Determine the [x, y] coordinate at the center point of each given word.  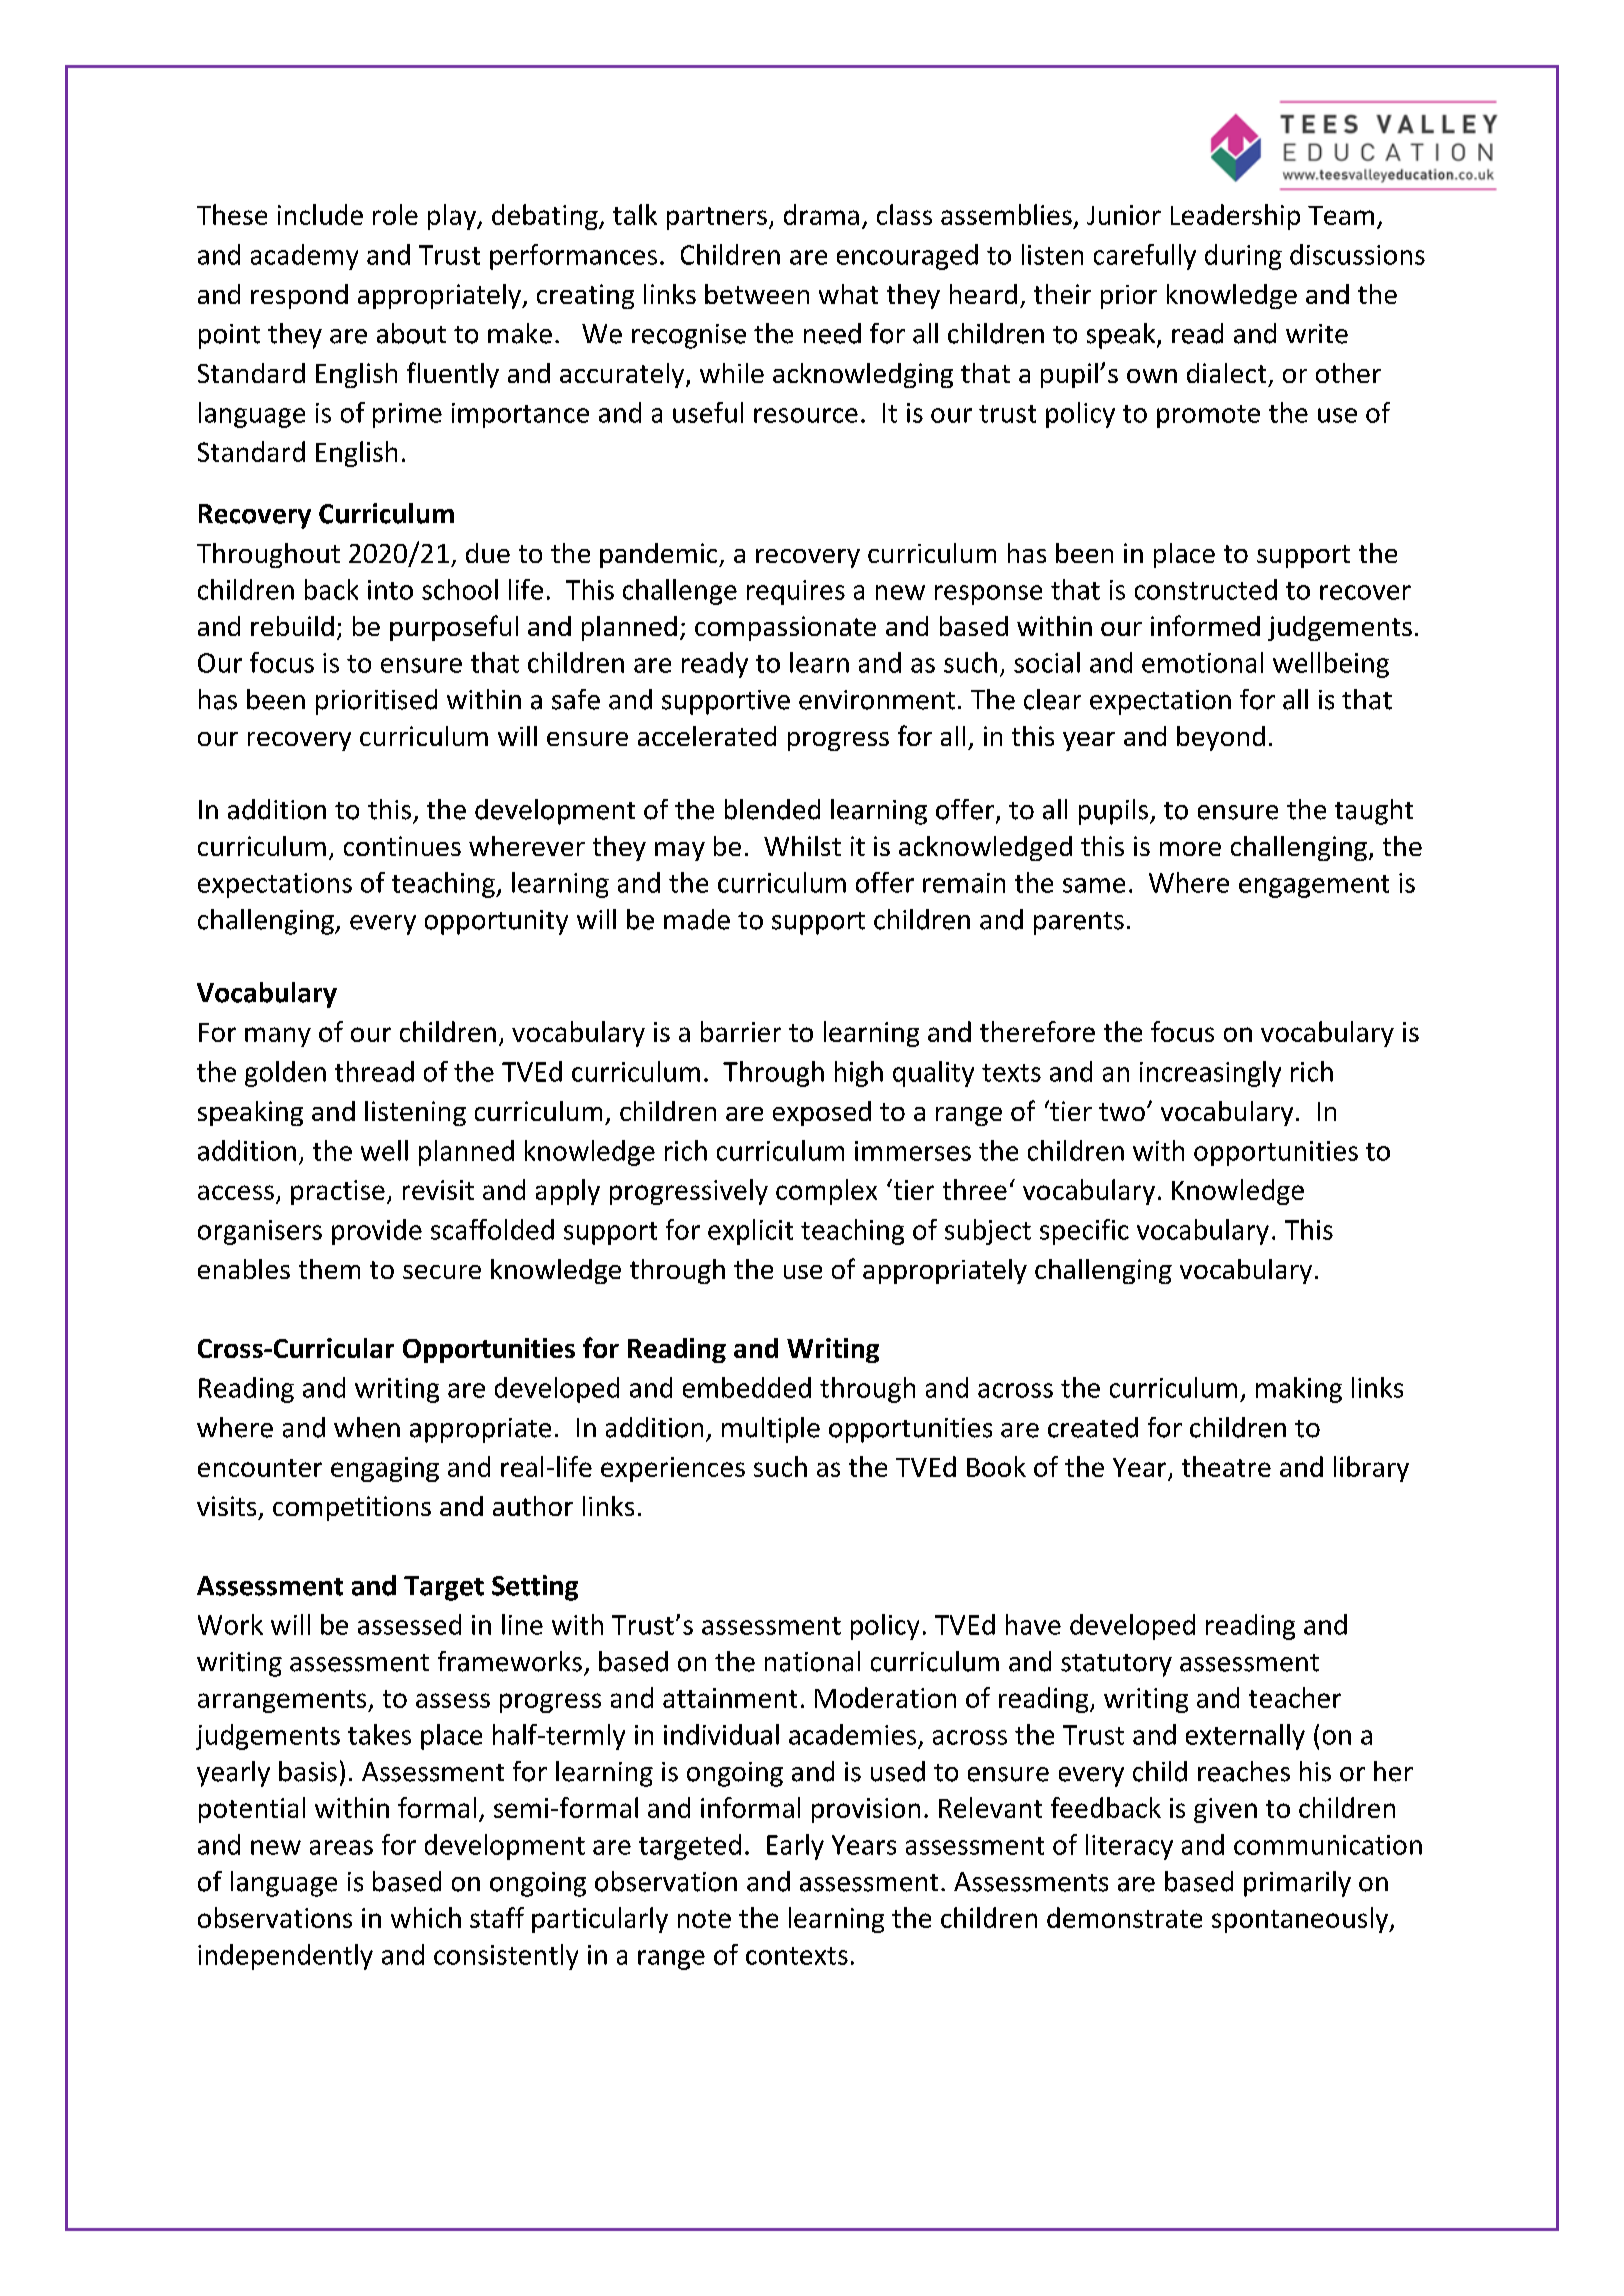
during [1243, 257]
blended [772, 809]
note [704, 1919]
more [1190, 849]
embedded [747, 1387]
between [757, 294]
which [426, 1917]
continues [402, 846]
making [1299, 1390]
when [367, 1427]
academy [304, 257]
